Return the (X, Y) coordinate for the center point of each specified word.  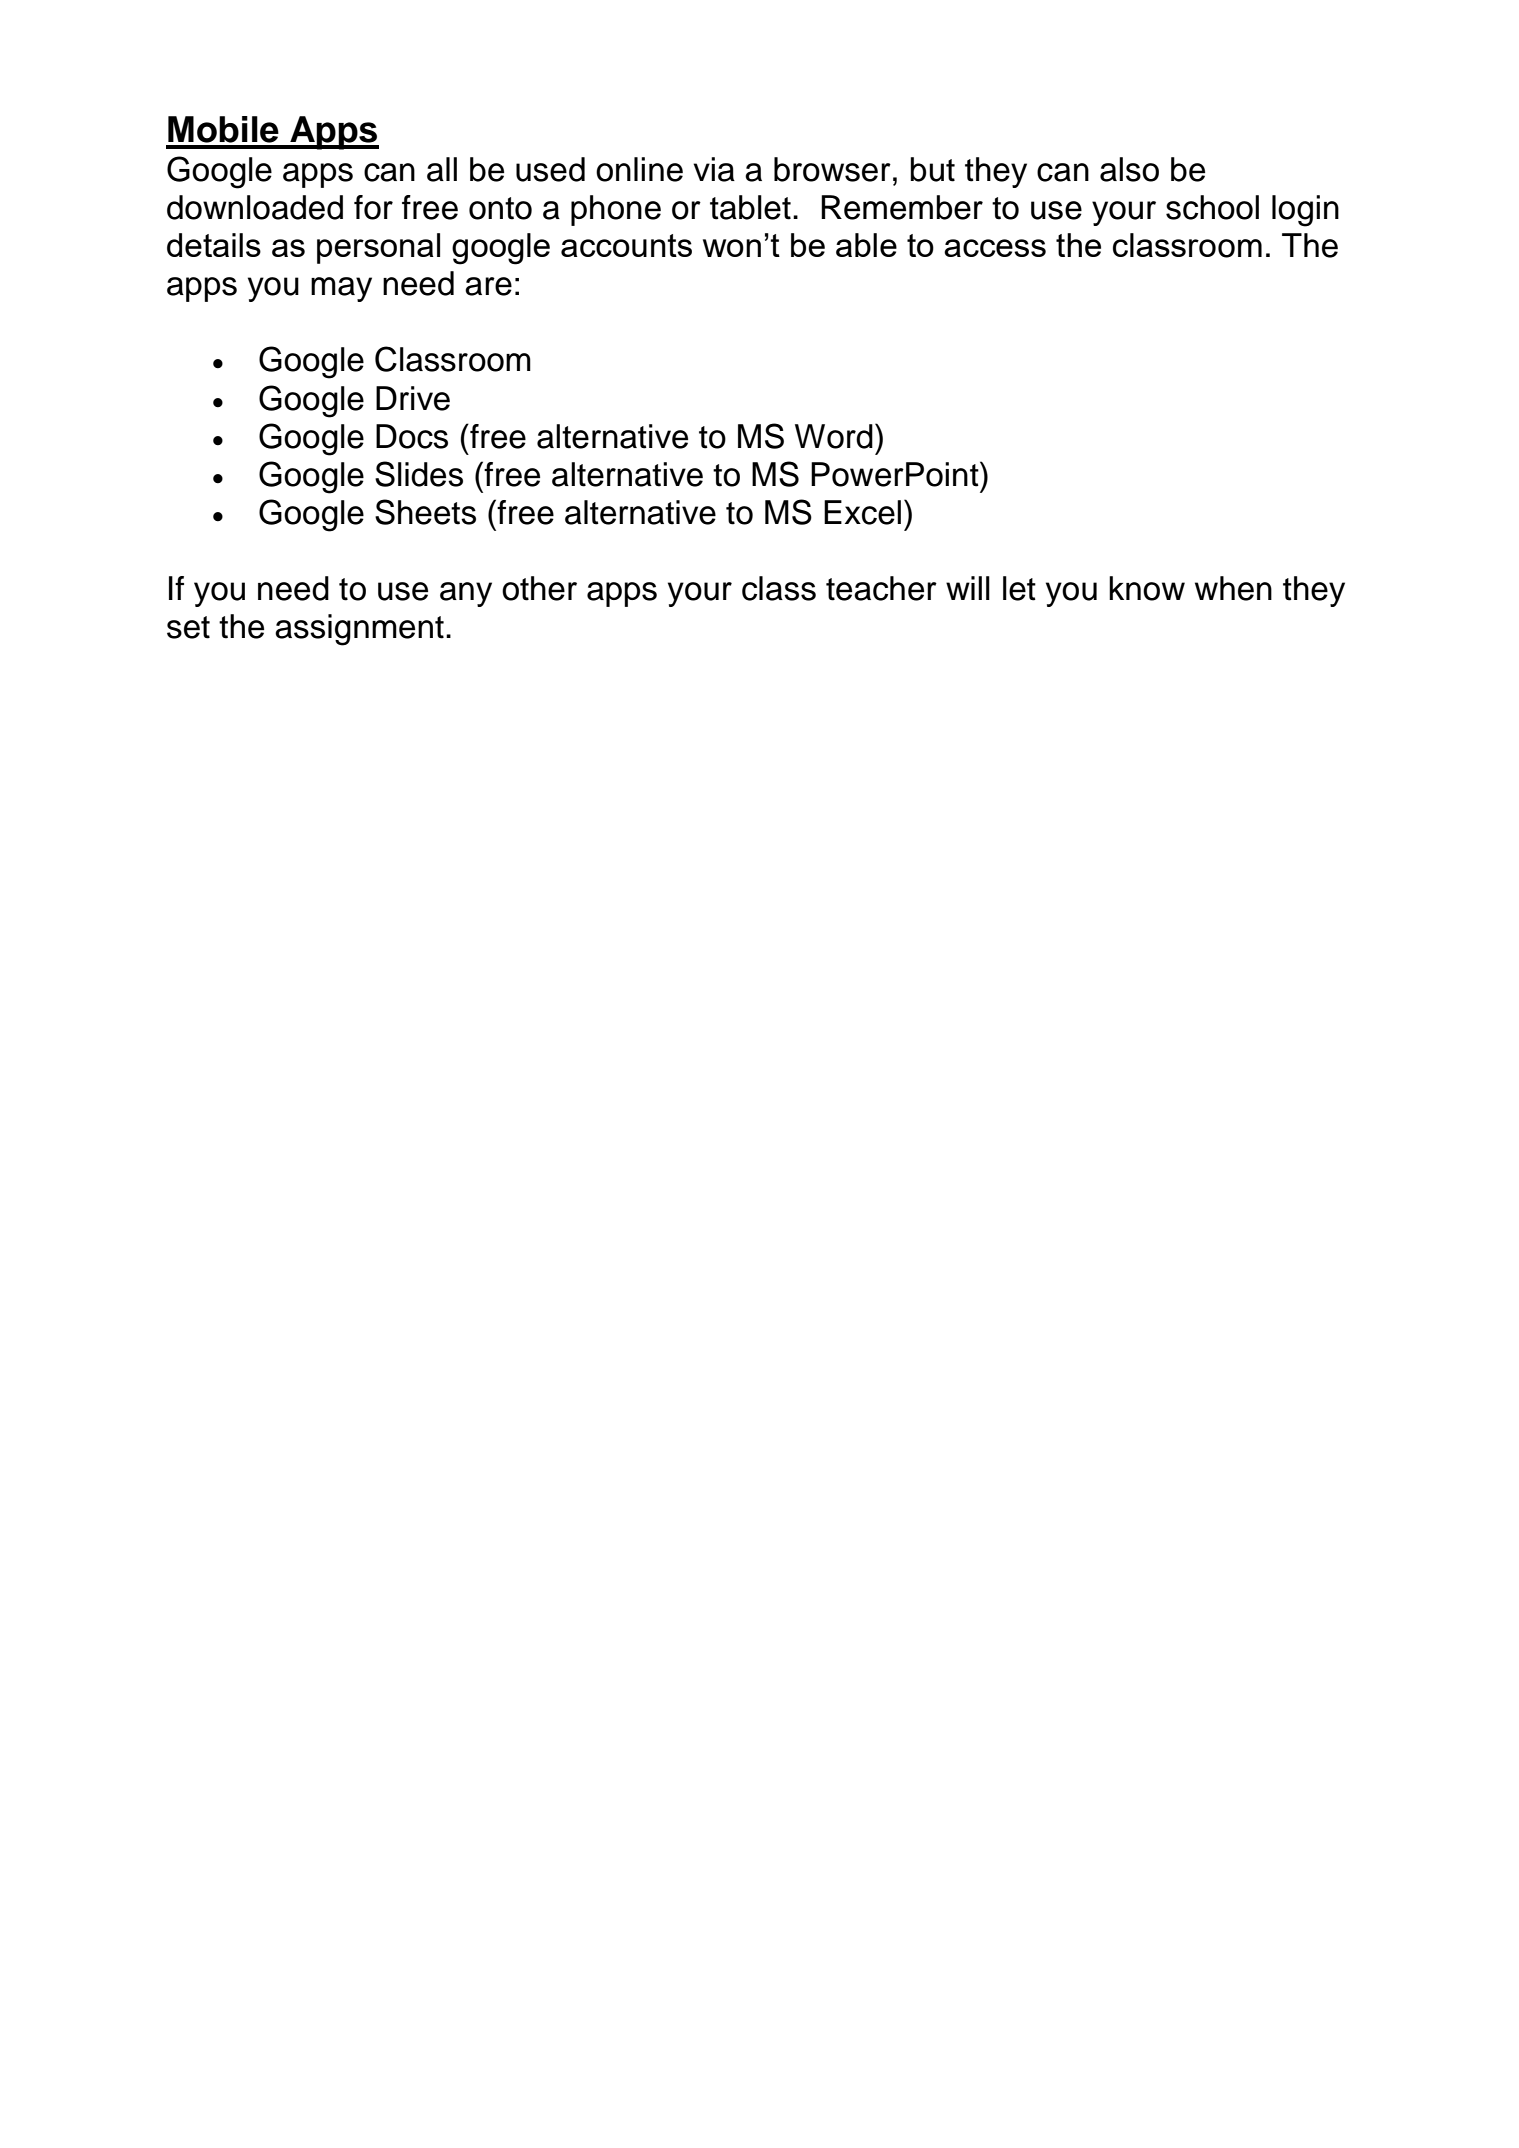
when (1233, 588)
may (341, 289)
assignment (359, 630)
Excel (862, 512)
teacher (881, 588)
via (714, 169)
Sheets (425, 512)
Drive (413, 398)
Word (834, 436)
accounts (626, 245)
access (995, 248)
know (1147, 588)
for (373, 207)
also (1129, 169)
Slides (419, 474)
